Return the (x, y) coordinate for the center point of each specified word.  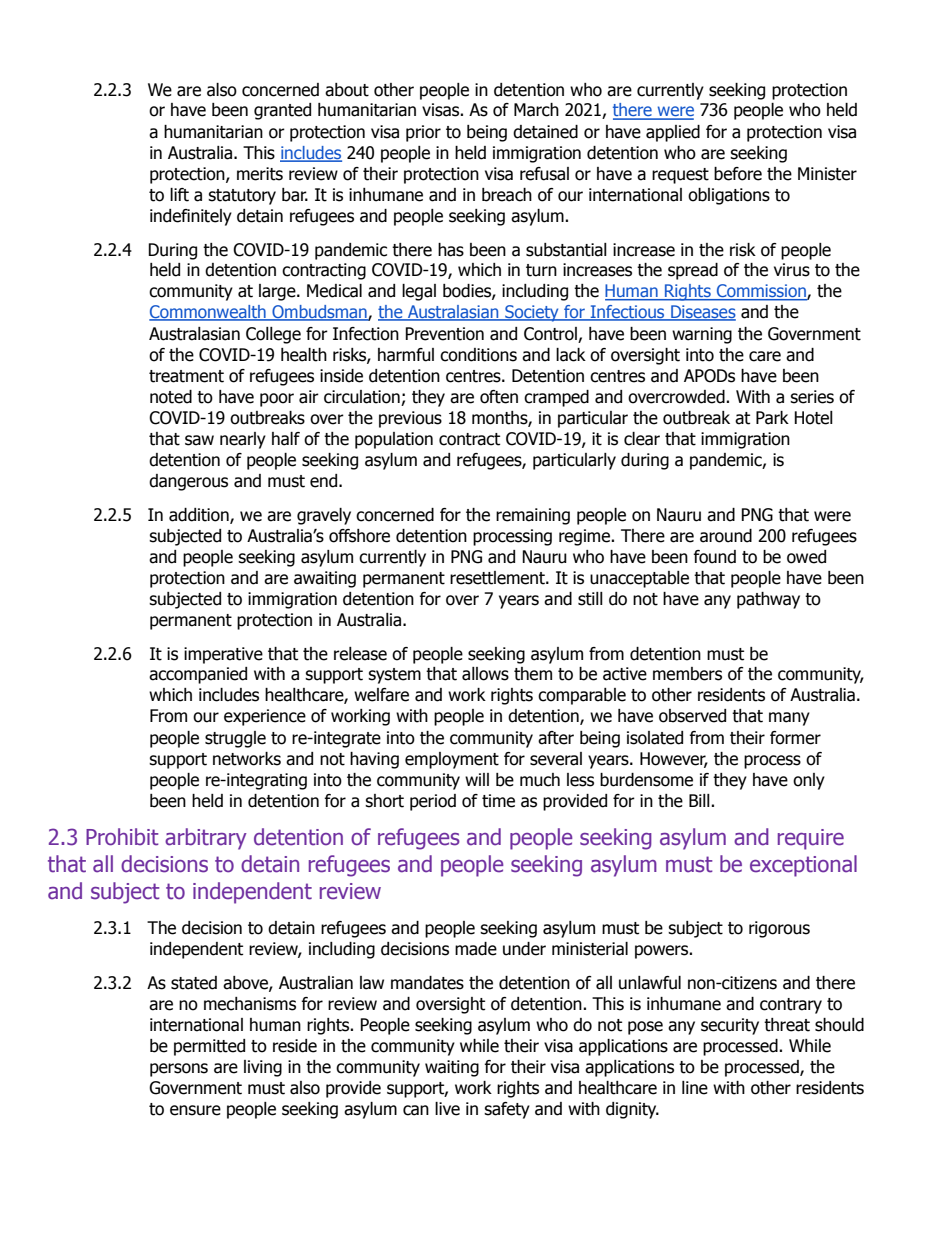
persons (179, 1070)
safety (507, 1110)
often (499, 397)
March (536, 110)
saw (199, 440)
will (477, 779)
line (695, 1088)
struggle (235, 739)
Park (772, 418)
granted (282, 111)
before (738, 174)
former (795, 738)
